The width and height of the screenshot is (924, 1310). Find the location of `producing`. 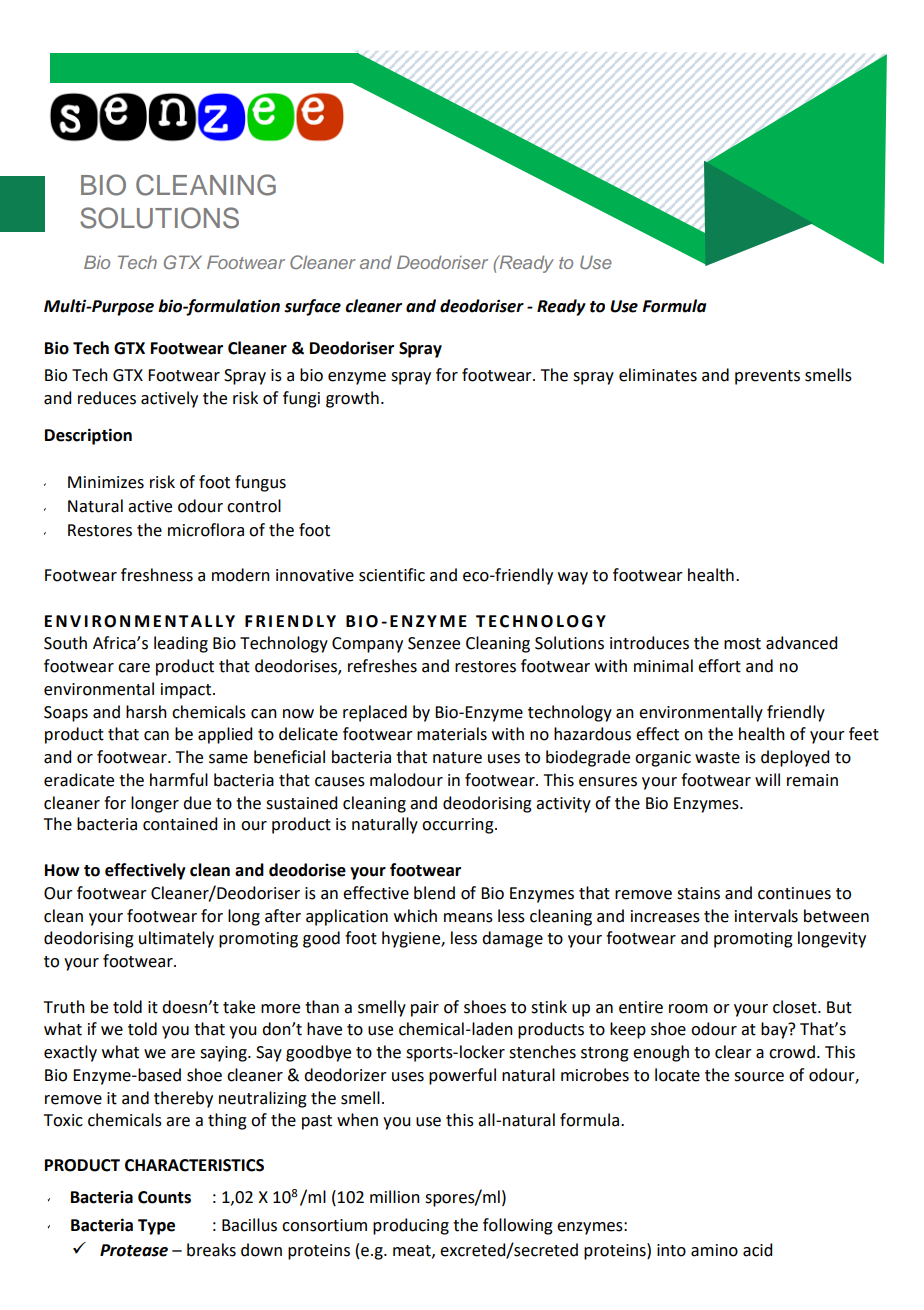

producing is located at coordinates (411, 1226).
